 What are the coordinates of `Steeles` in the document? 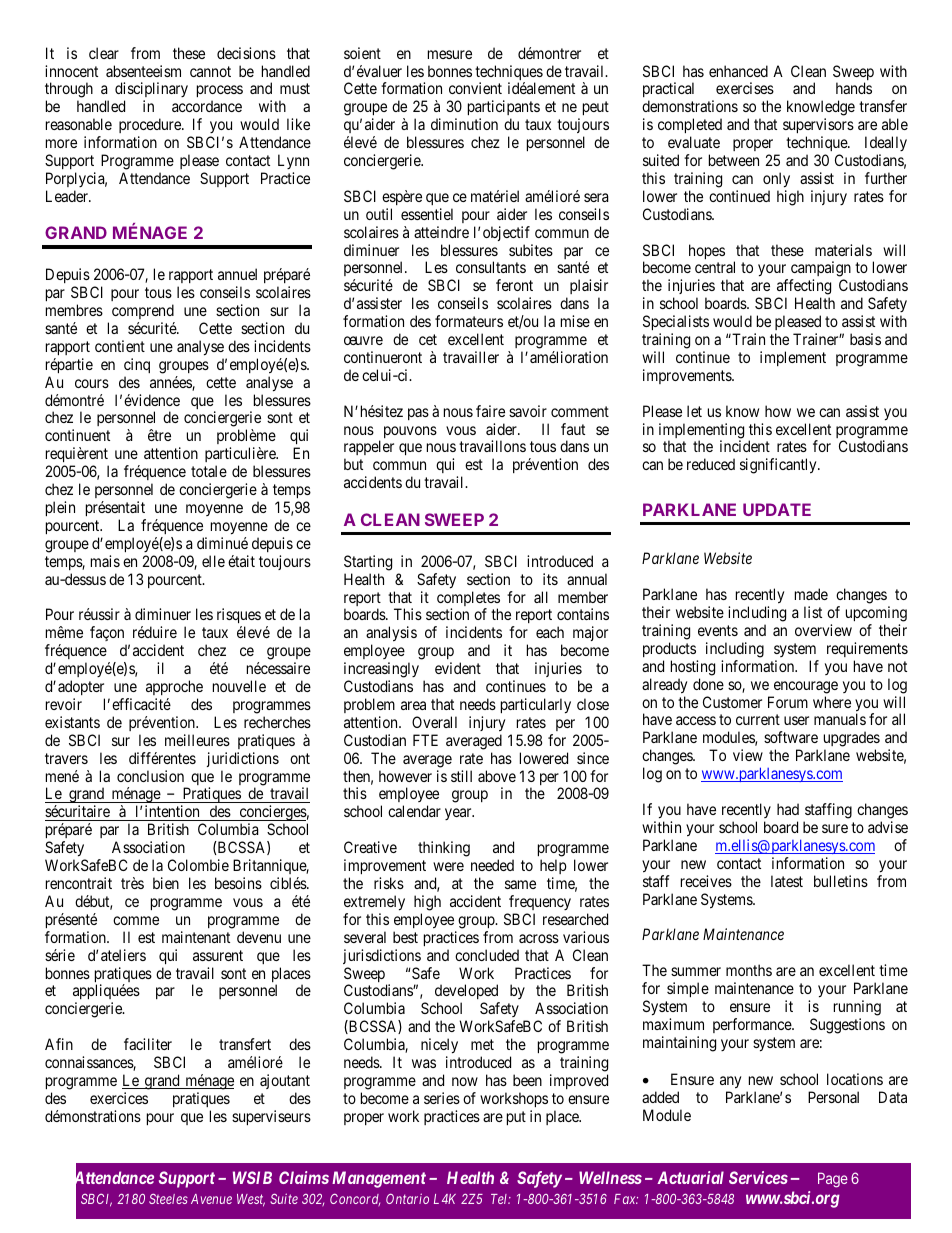 It's located at (168, 1199).
